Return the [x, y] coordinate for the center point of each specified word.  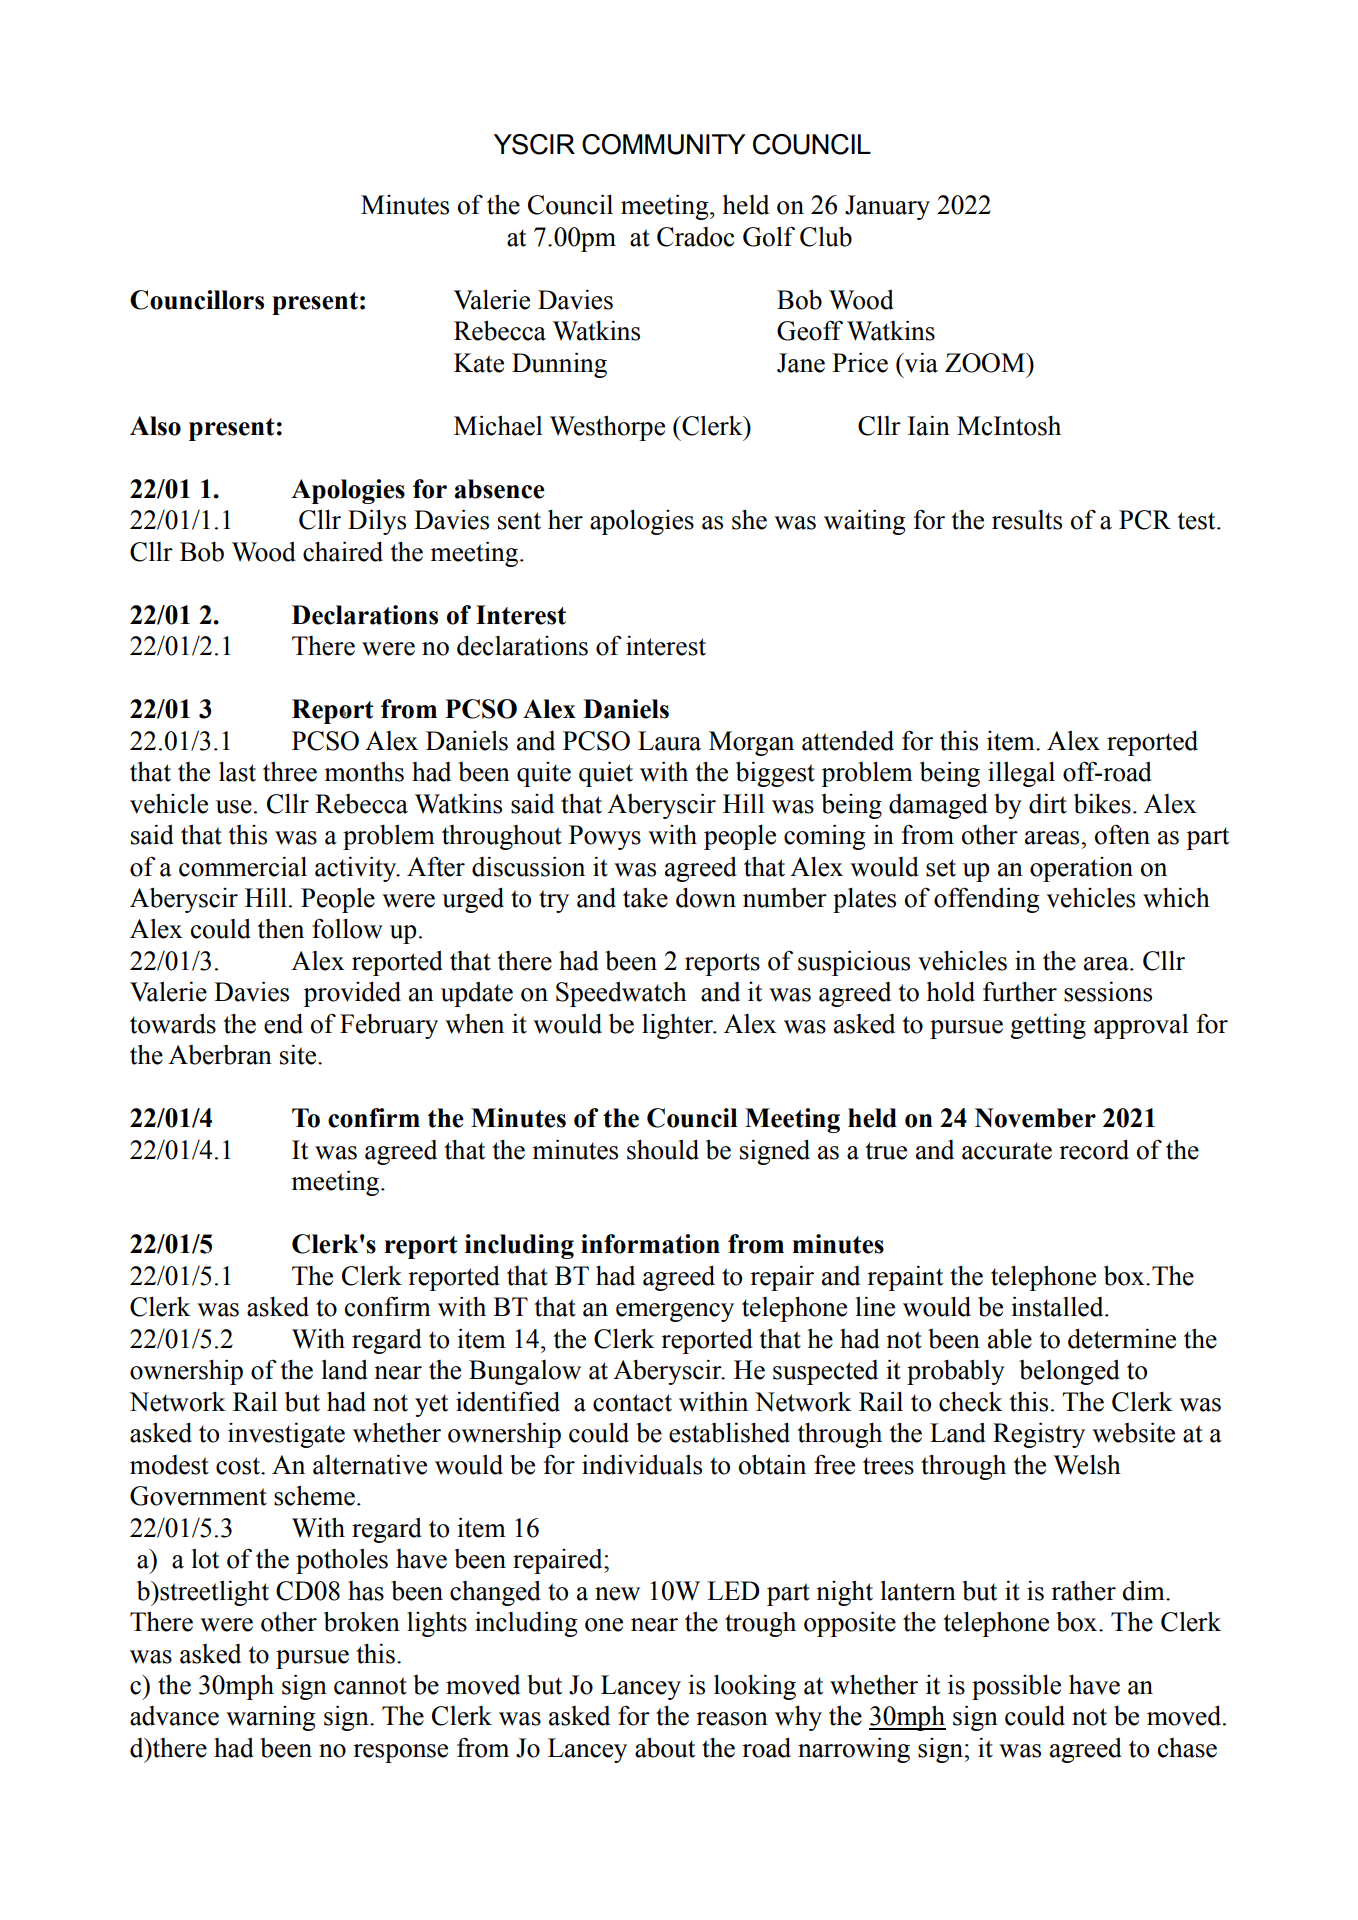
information [650, 1244]
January [887, 207]
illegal [1021, 774]
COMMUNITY [663, 144]
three [290, 771]
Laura [669, 741]
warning [270, 1718]
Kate [479, 363]
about [665, 1747]
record [1094, 1149]
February [389, 1026]
